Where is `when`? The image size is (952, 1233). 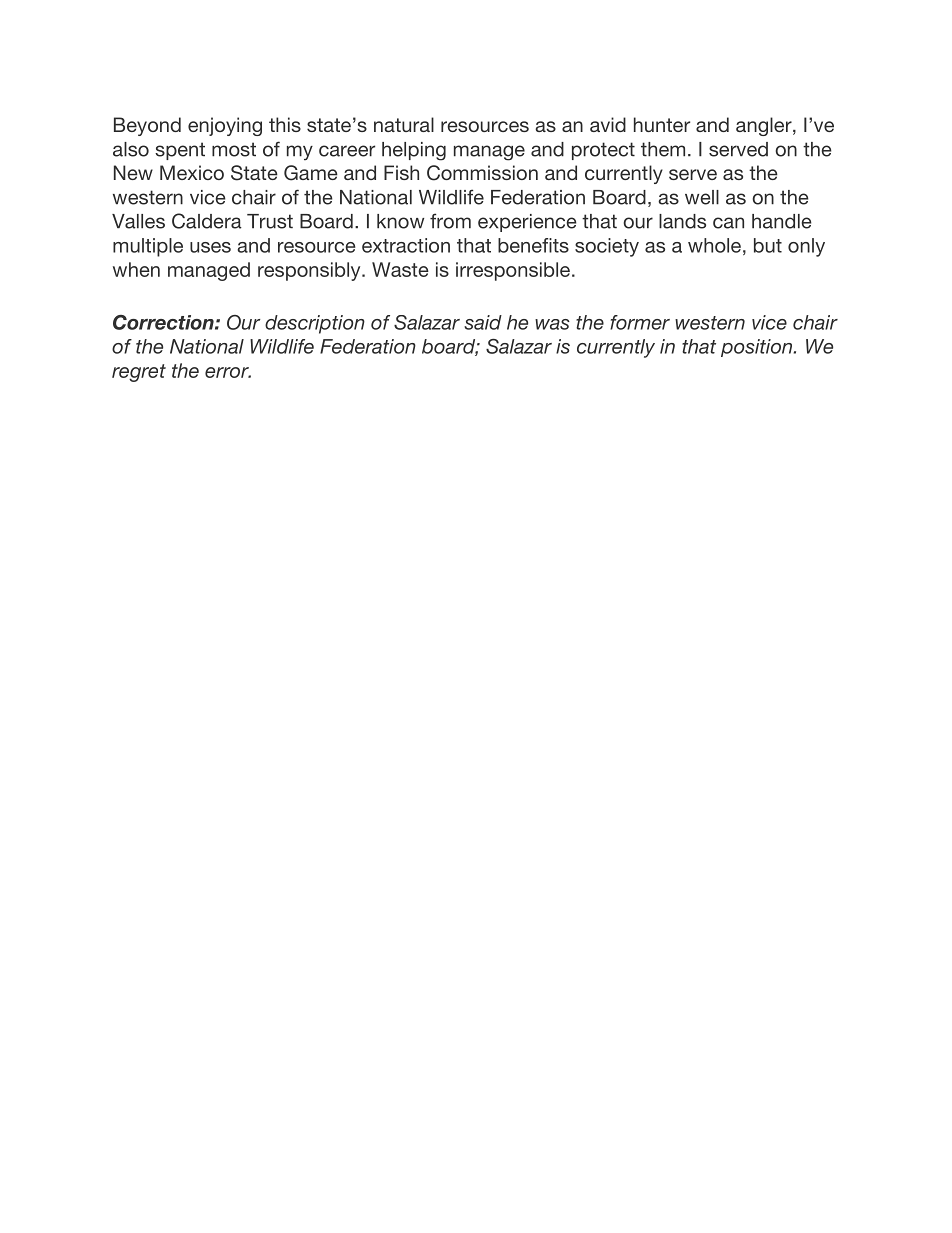 when is located at coordinates (136, 269).
